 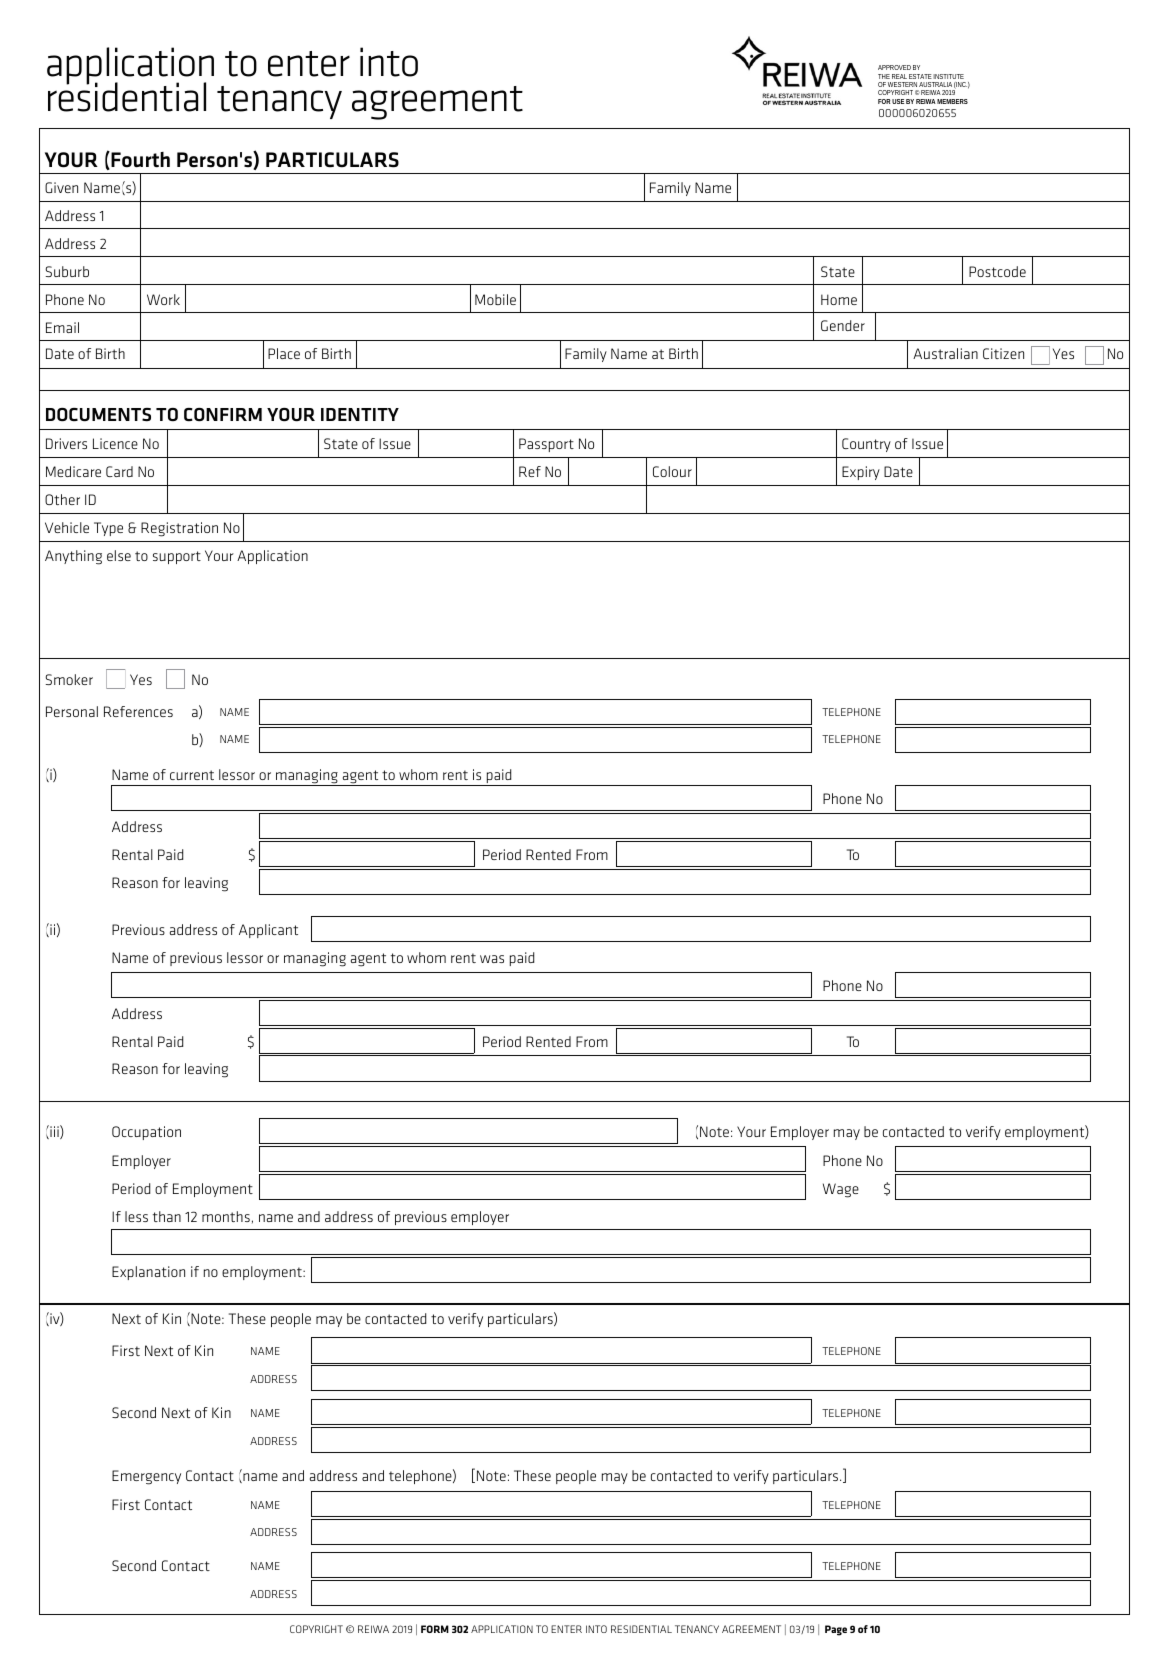 I want to click on CONFIRM, so click(x=223, y=414).
